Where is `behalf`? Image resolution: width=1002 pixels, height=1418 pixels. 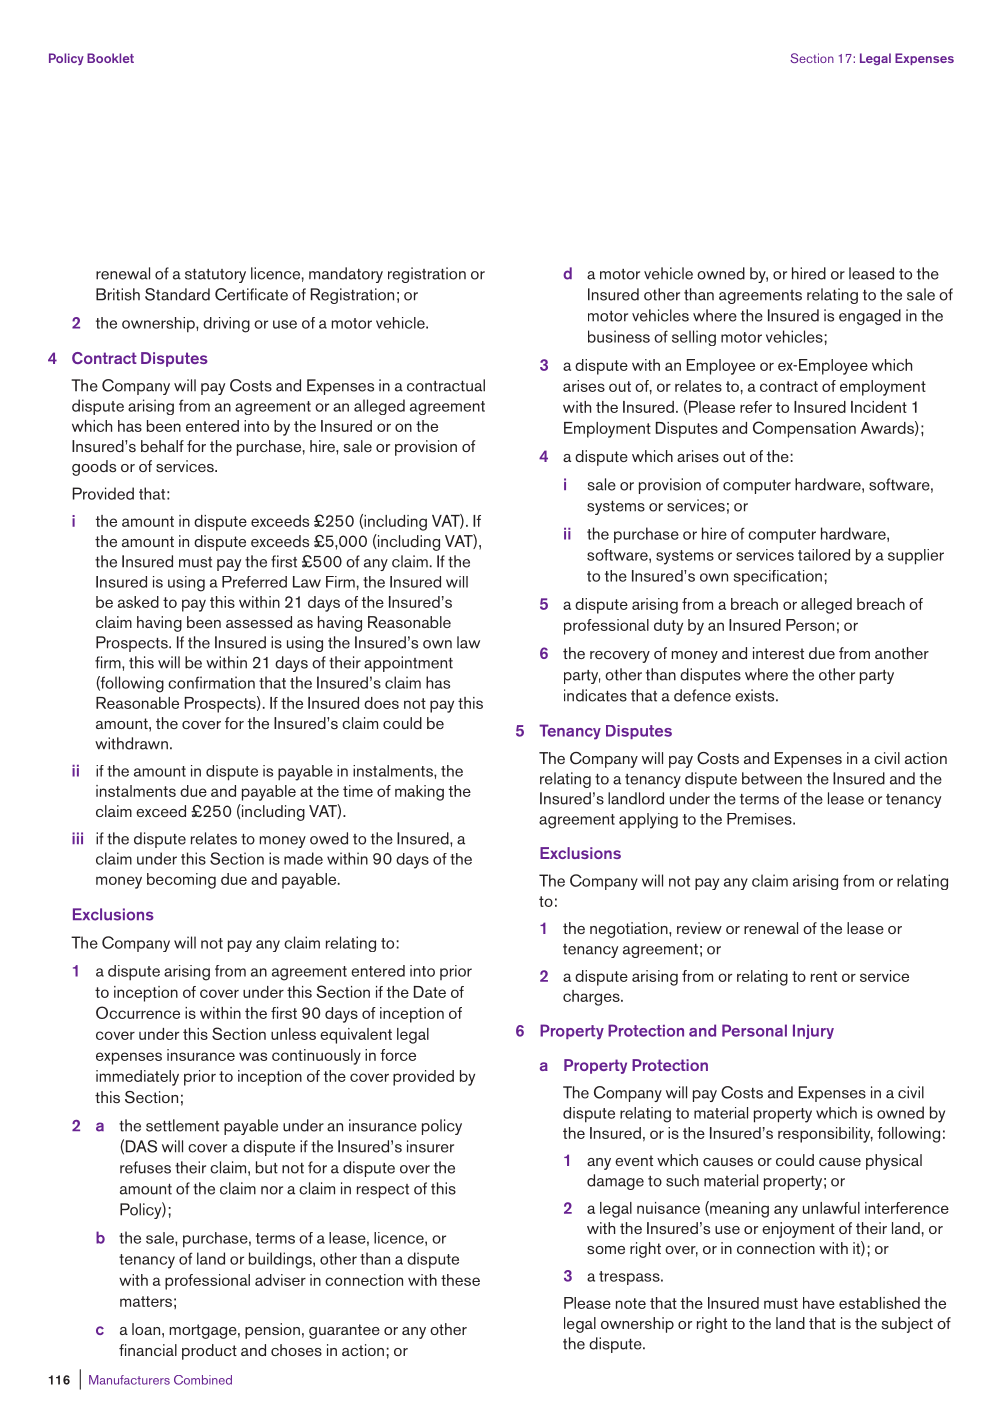 behalf is located at coordinates (162, 446).
